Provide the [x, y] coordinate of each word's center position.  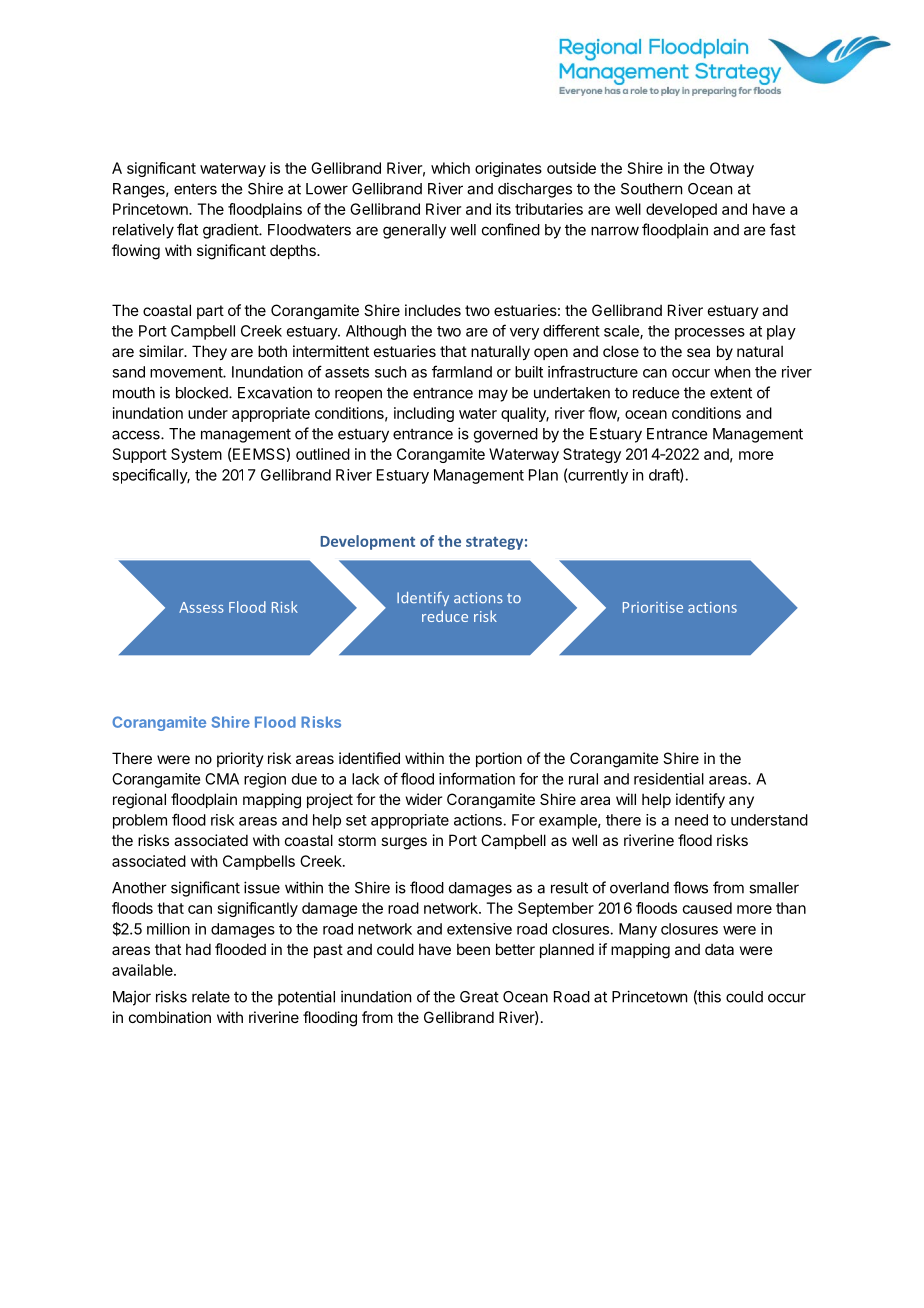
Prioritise [653, 607]
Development [367, 542]
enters [195, 189]
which [450, 168]
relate [211, 997]
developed [681, 210]
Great [479, 997]
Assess [201, 607]
